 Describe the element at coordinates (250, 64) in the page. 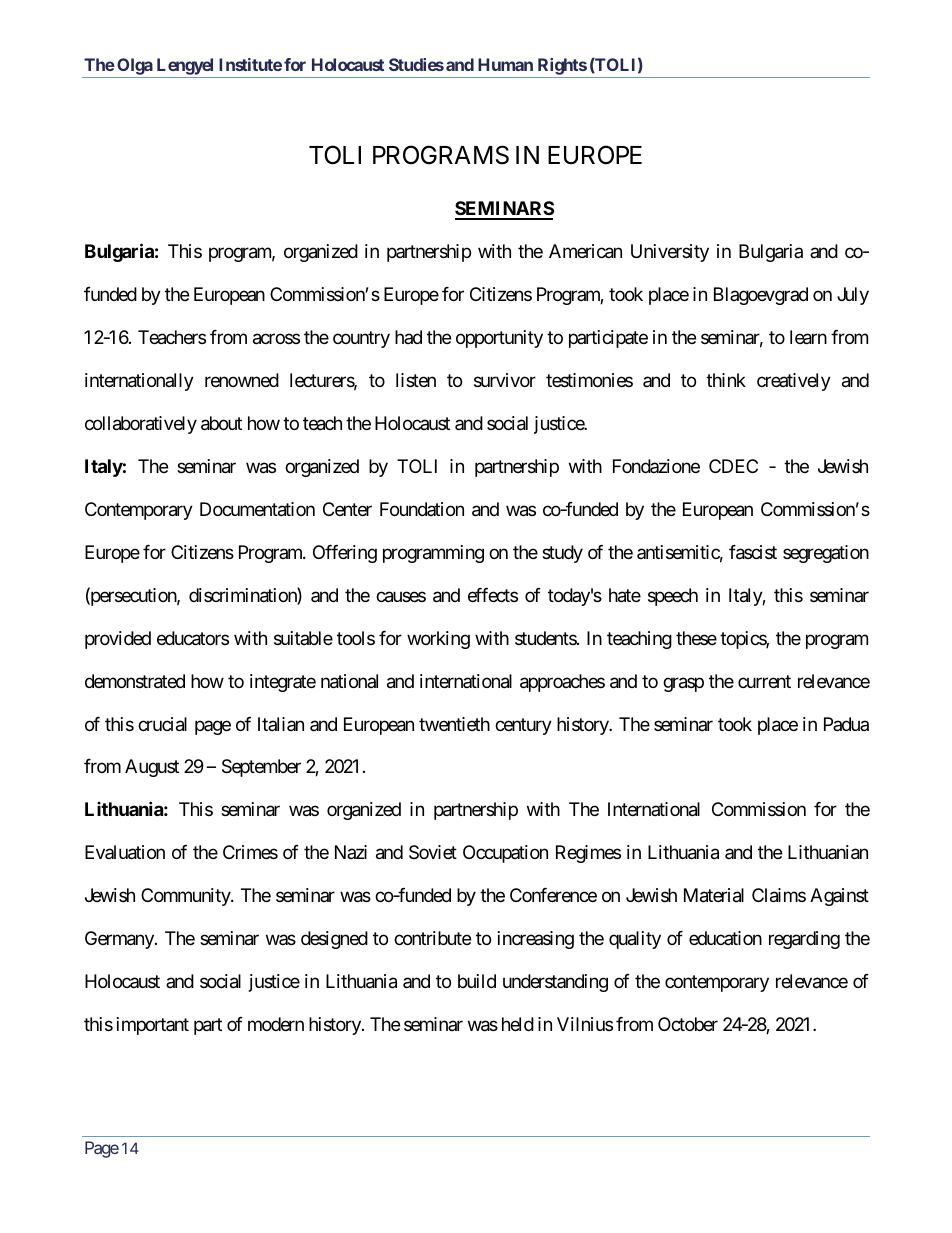

I see `Institute` at that location.
